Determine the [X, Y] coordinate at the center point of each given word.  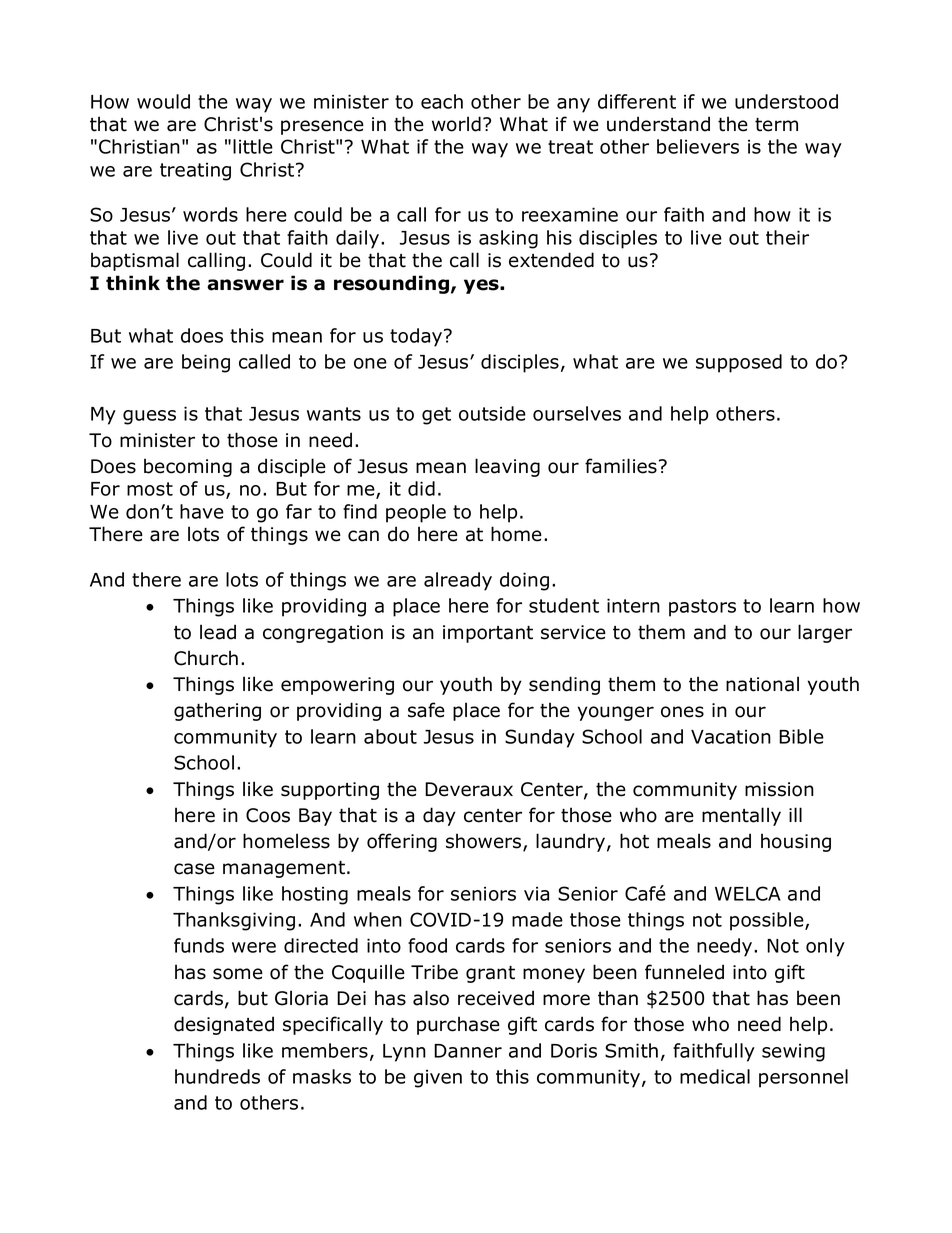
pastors [702, 608]
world [456, 124]
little [253, 146]
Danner [468, 1051]
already [458, 581]
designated [224, 1025]
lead [218, 632]
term [776, 125]
